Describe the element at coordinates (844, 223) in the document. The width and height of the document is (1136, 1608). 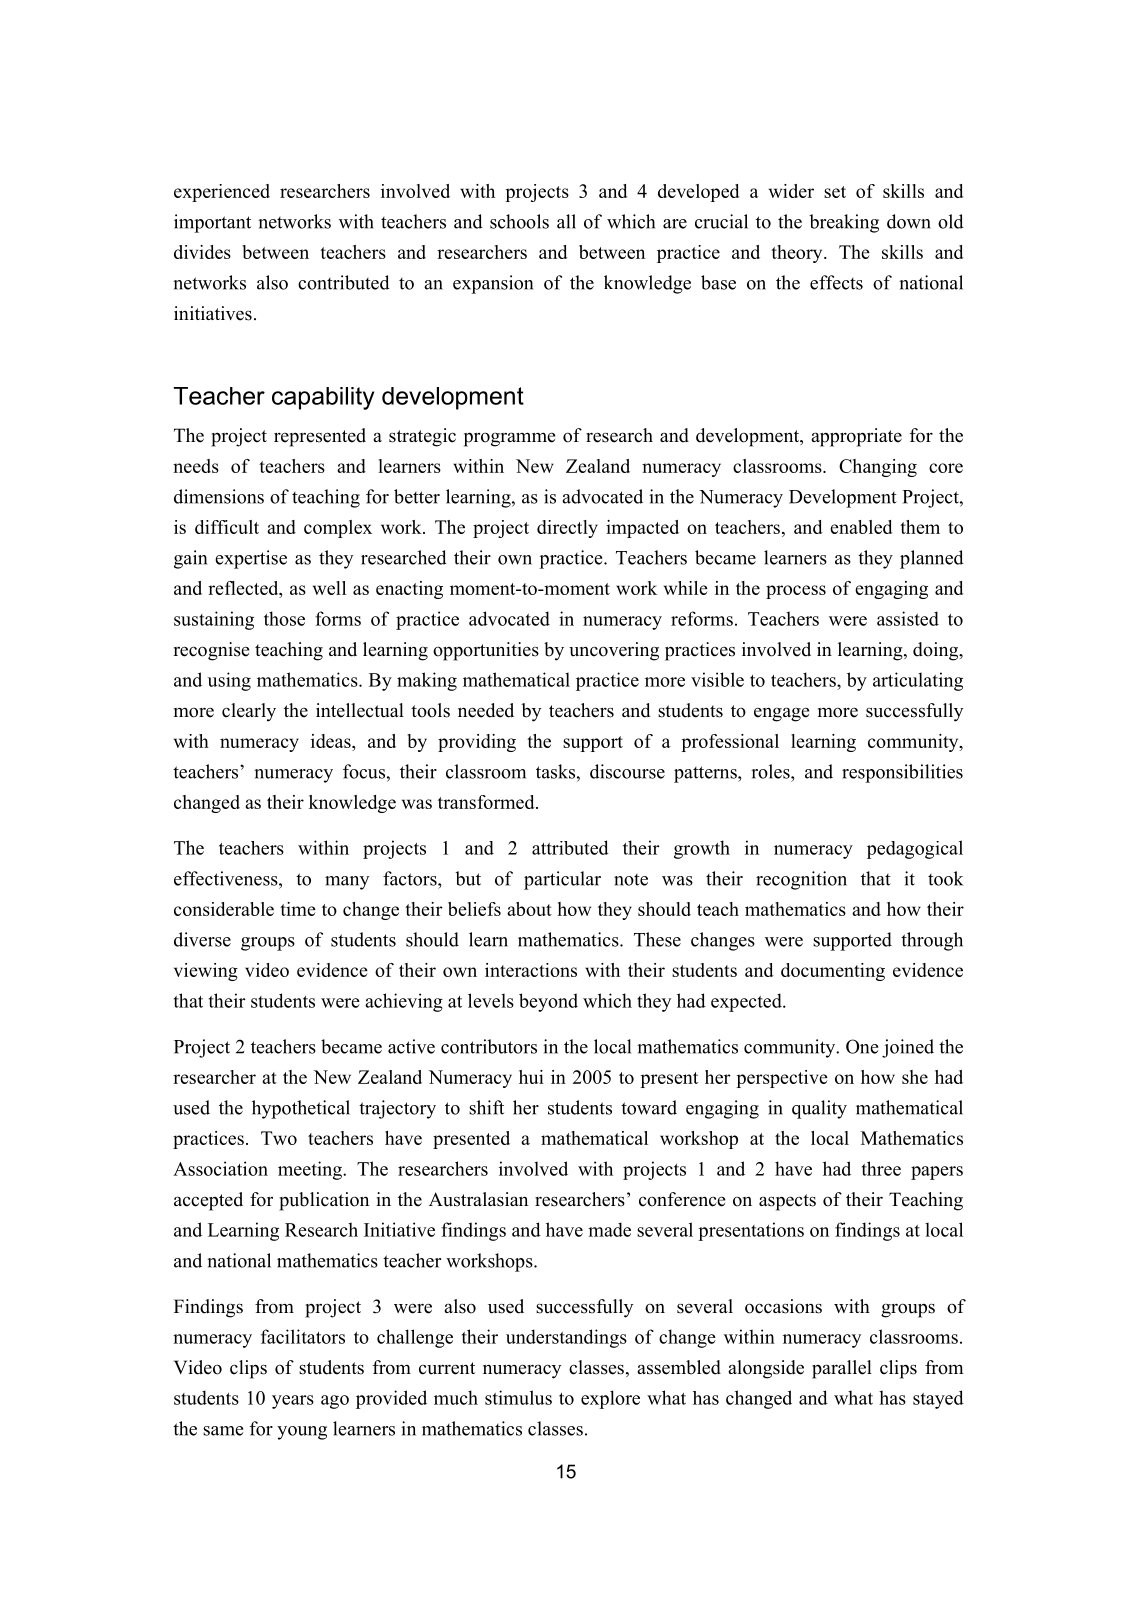
I see `breaking` at that location.
